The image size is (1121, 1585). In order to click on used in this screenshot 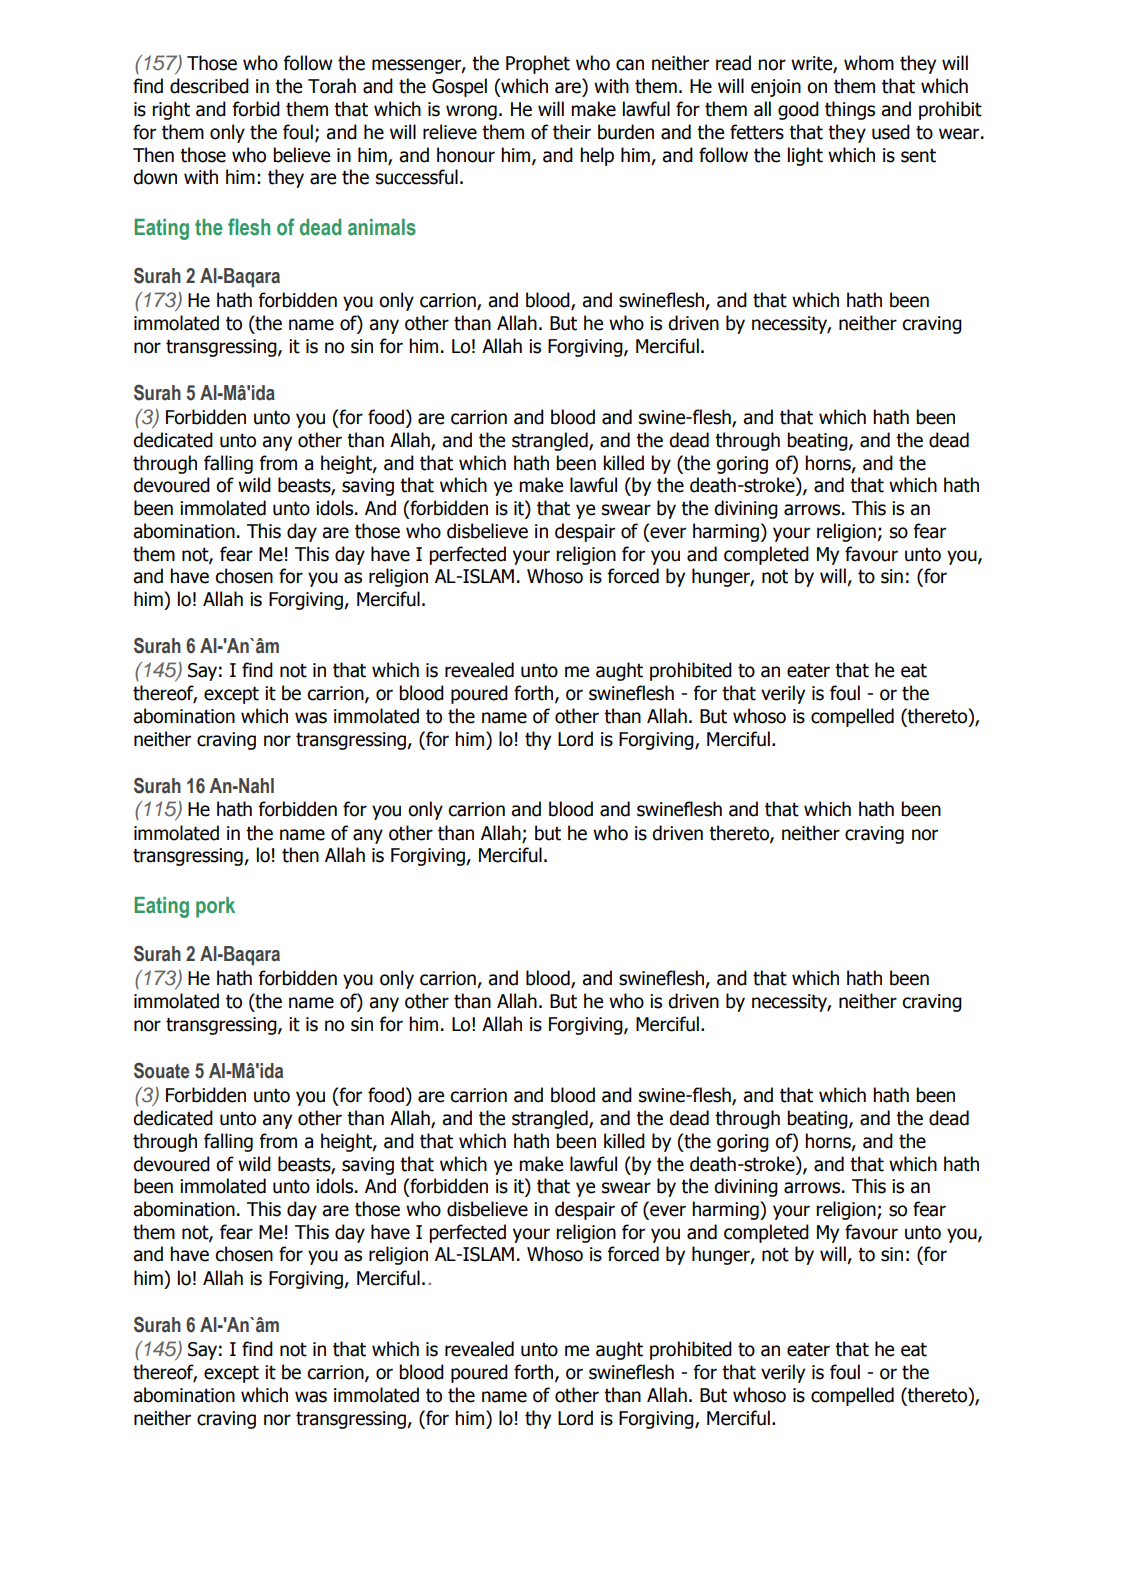, I will do `click(891, 132)`.
